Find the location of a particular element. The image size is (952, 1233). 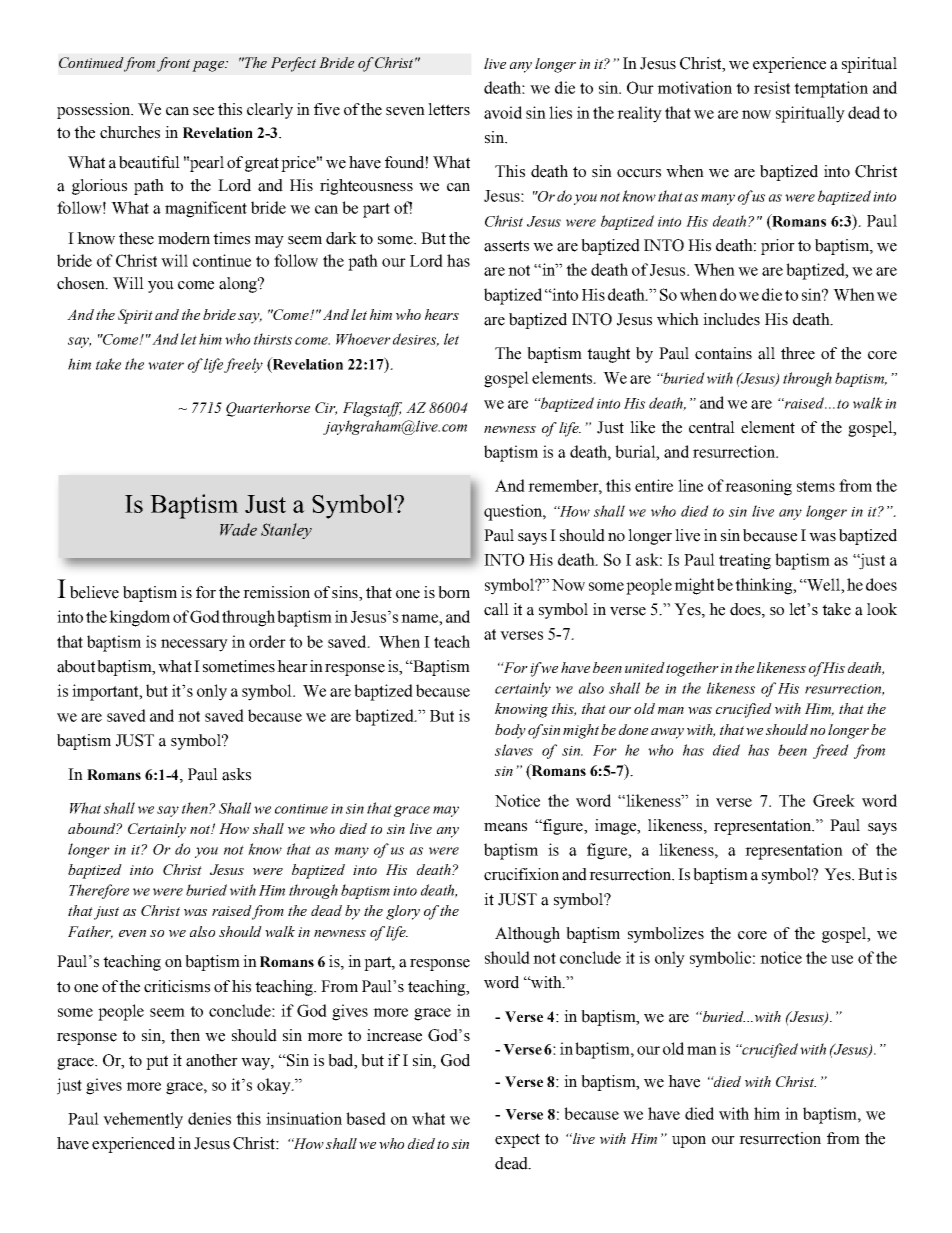

vehemently is located at coordinates (143, 1120).
